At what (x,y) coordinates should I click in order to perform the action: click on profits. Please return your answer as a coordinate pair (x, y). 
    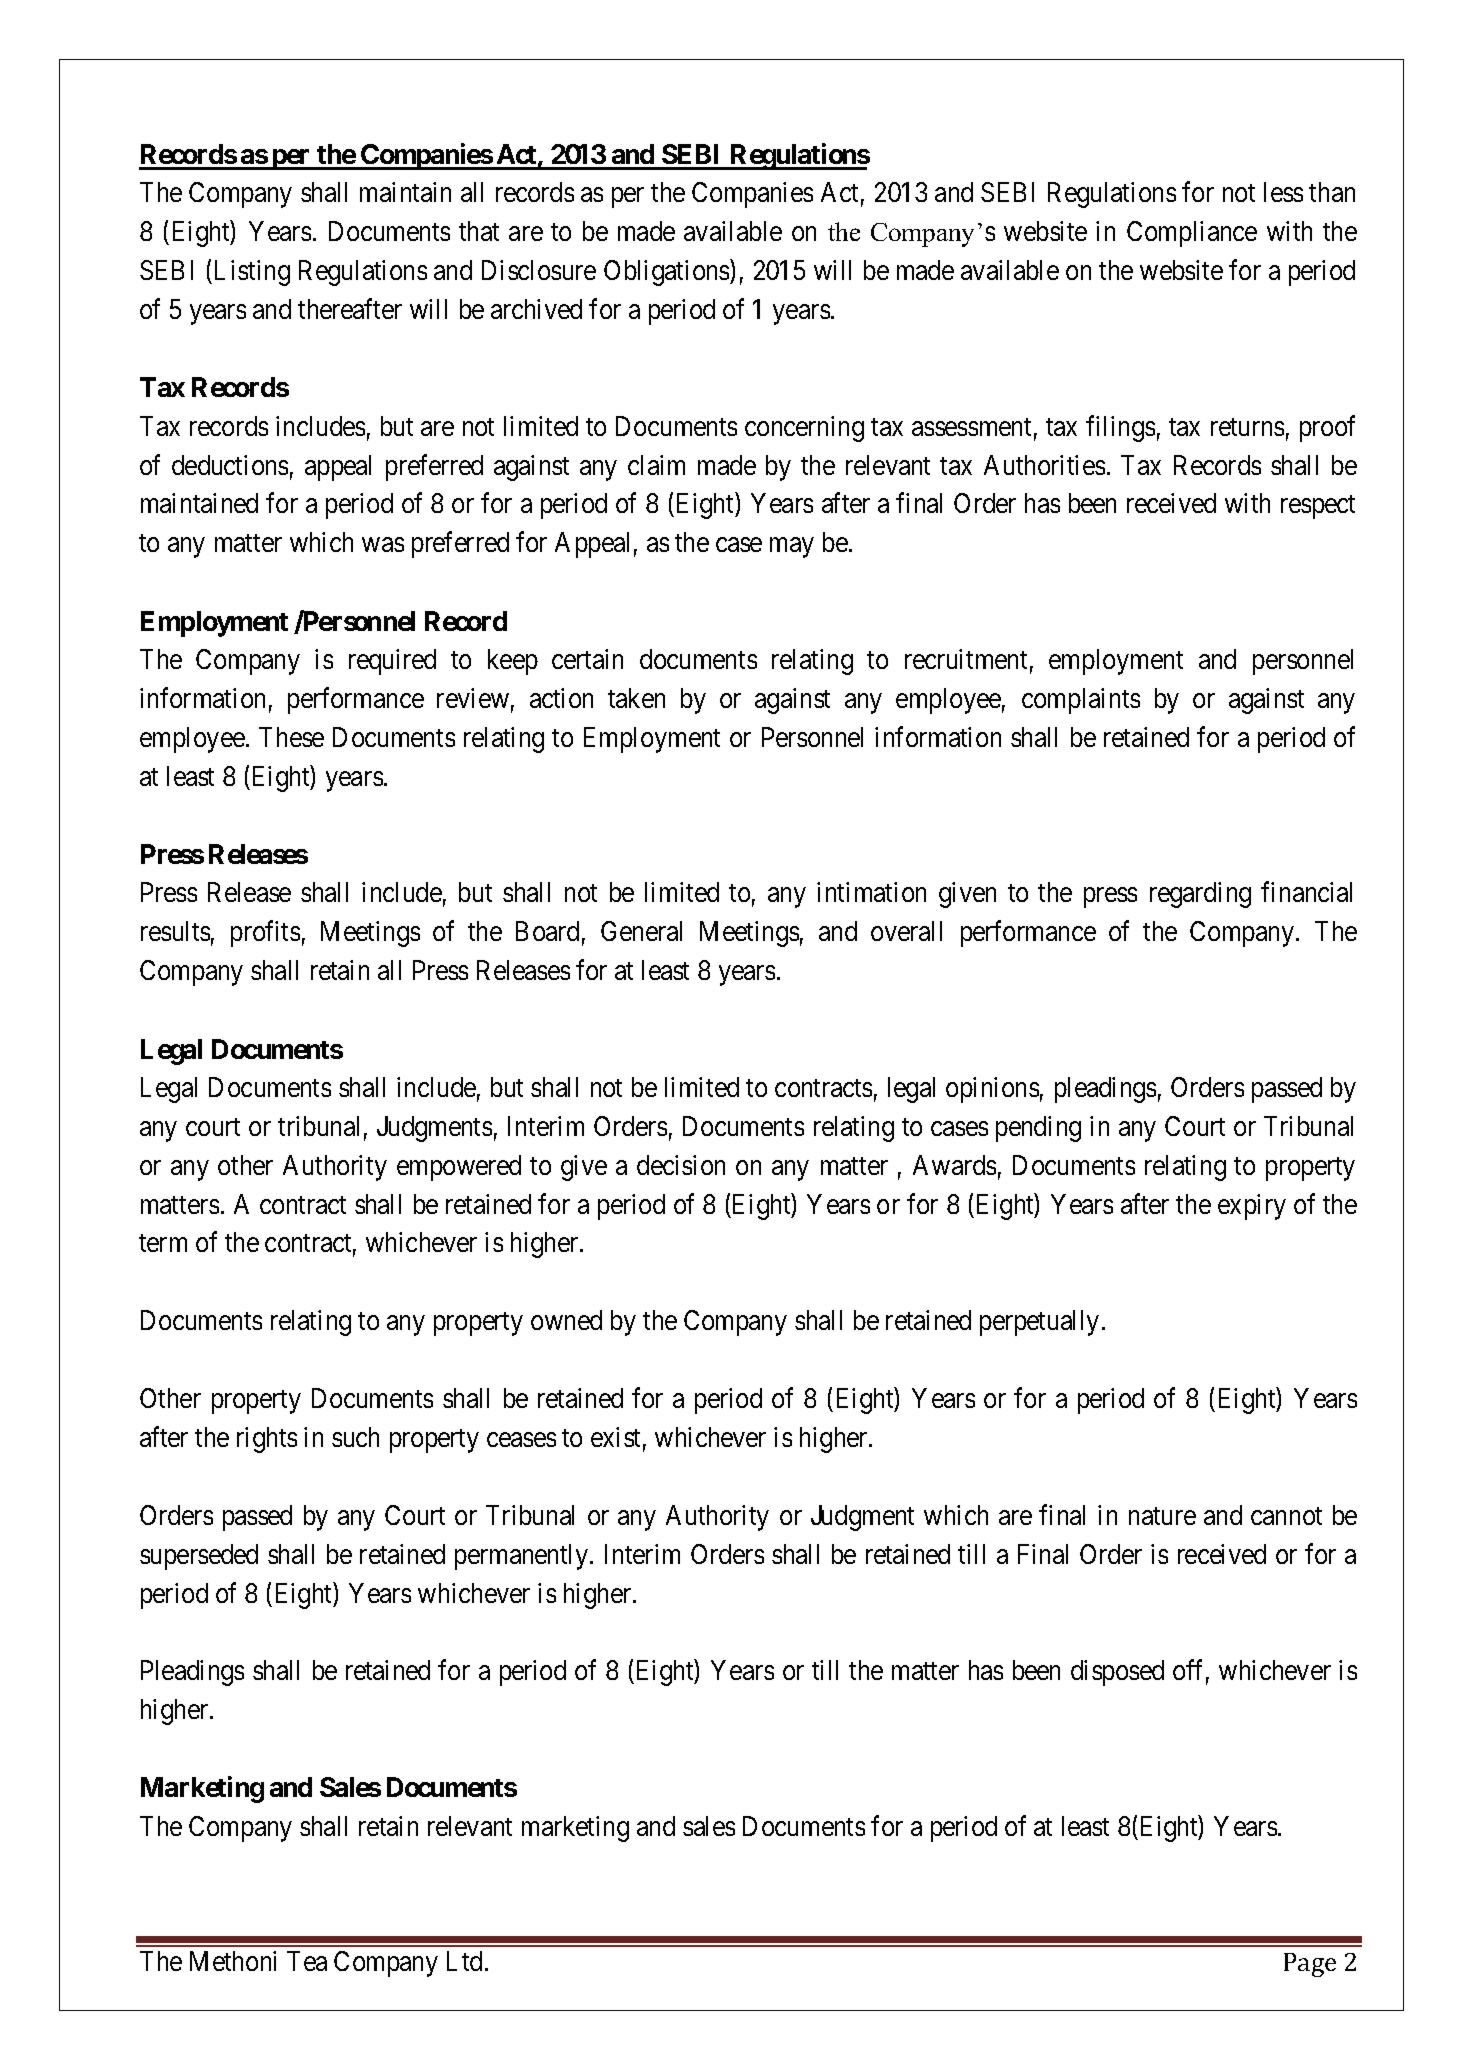
    Looking at the image, I should click on (265, 934).
